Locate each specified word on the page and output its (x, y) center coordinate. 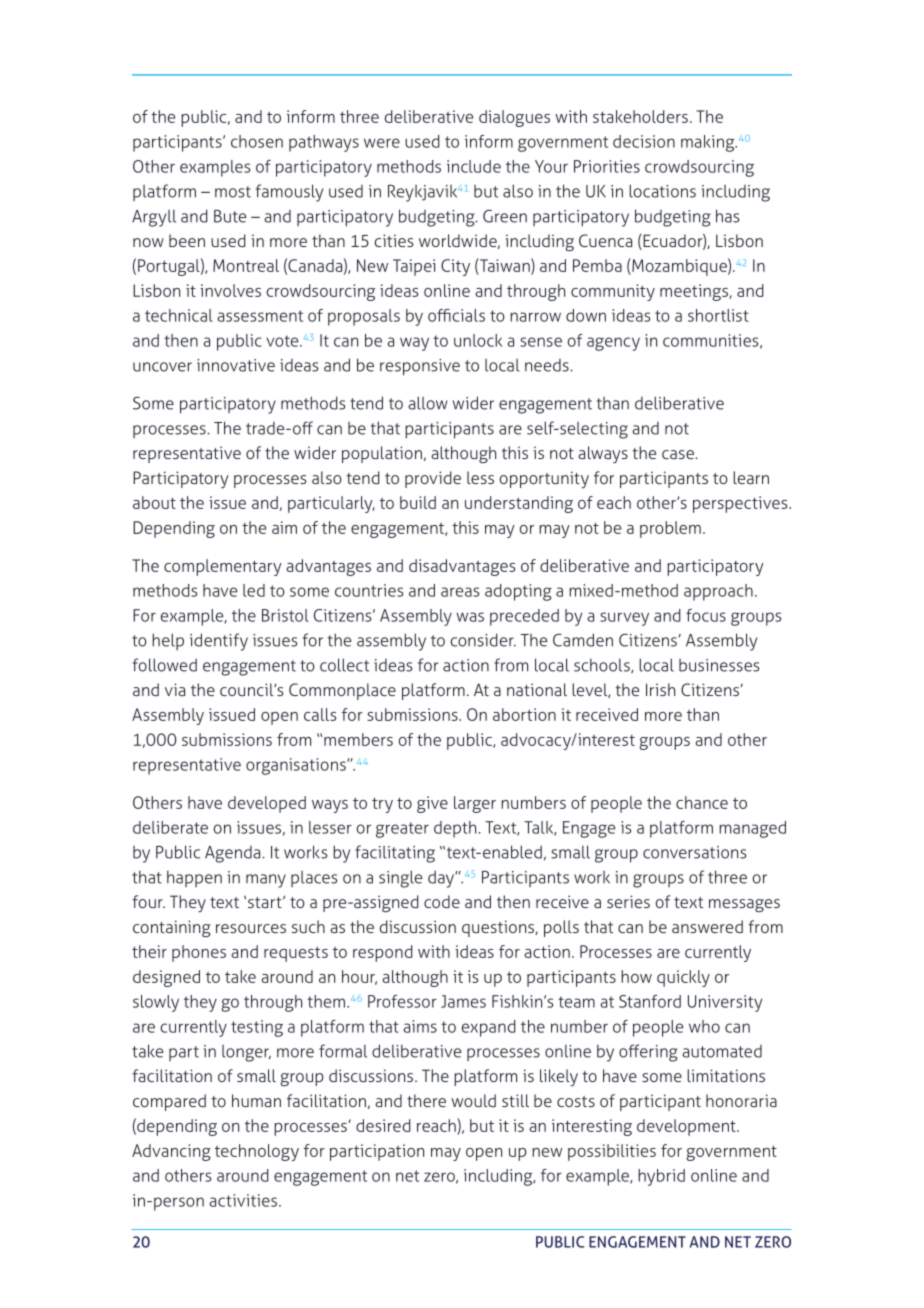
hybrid (661, 1177)
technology (257, 1152)
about (154, 502)
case (679, 454)
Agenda (234, 854)
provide (433, 479)
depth (456, 829)
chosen (257, 141)
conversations (694, 852)
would (473, 1100)
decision (644, 141)
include (474, 166)
